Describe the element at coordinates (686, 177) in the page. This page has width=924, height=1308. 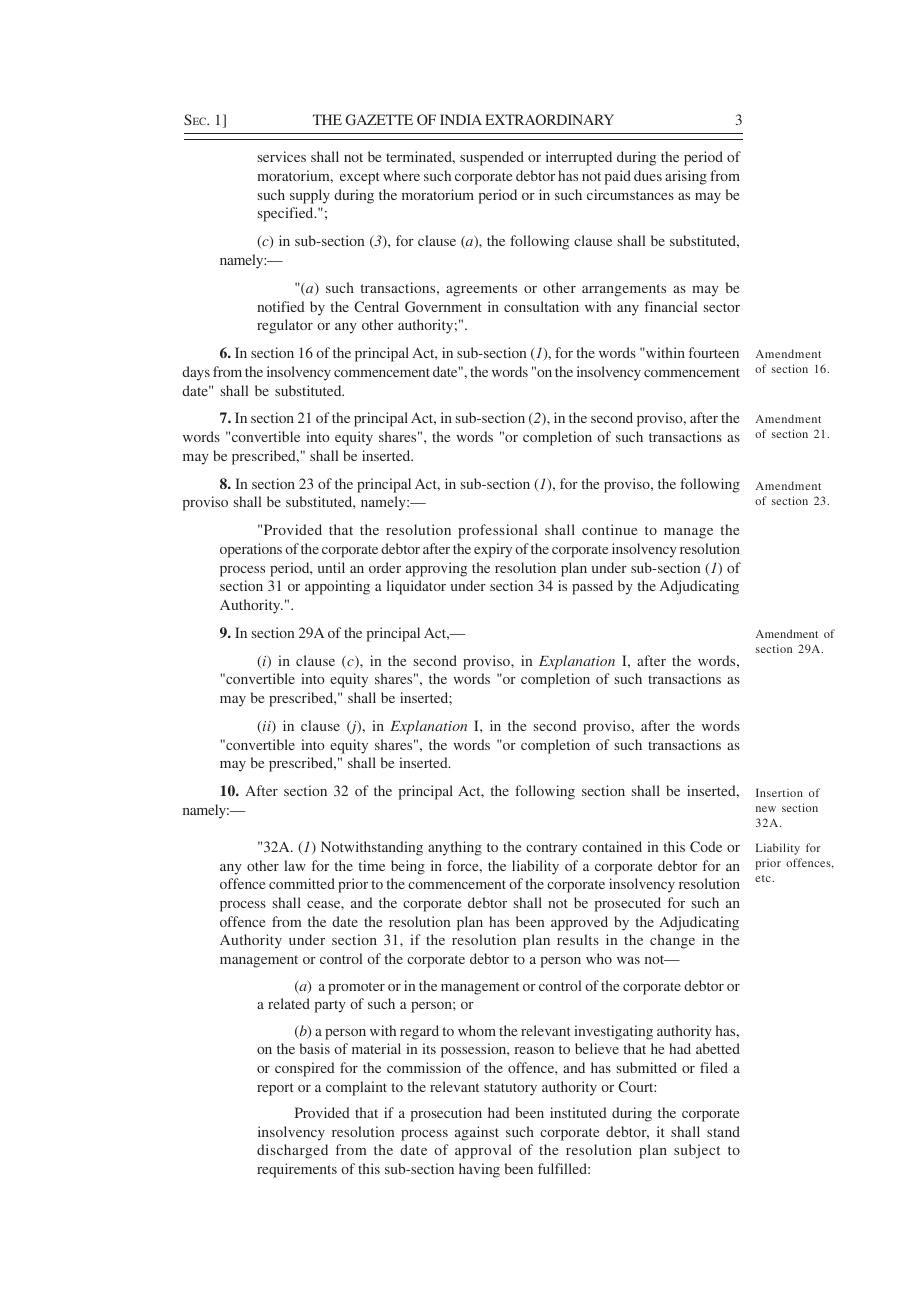
I see `arising` at that location.
